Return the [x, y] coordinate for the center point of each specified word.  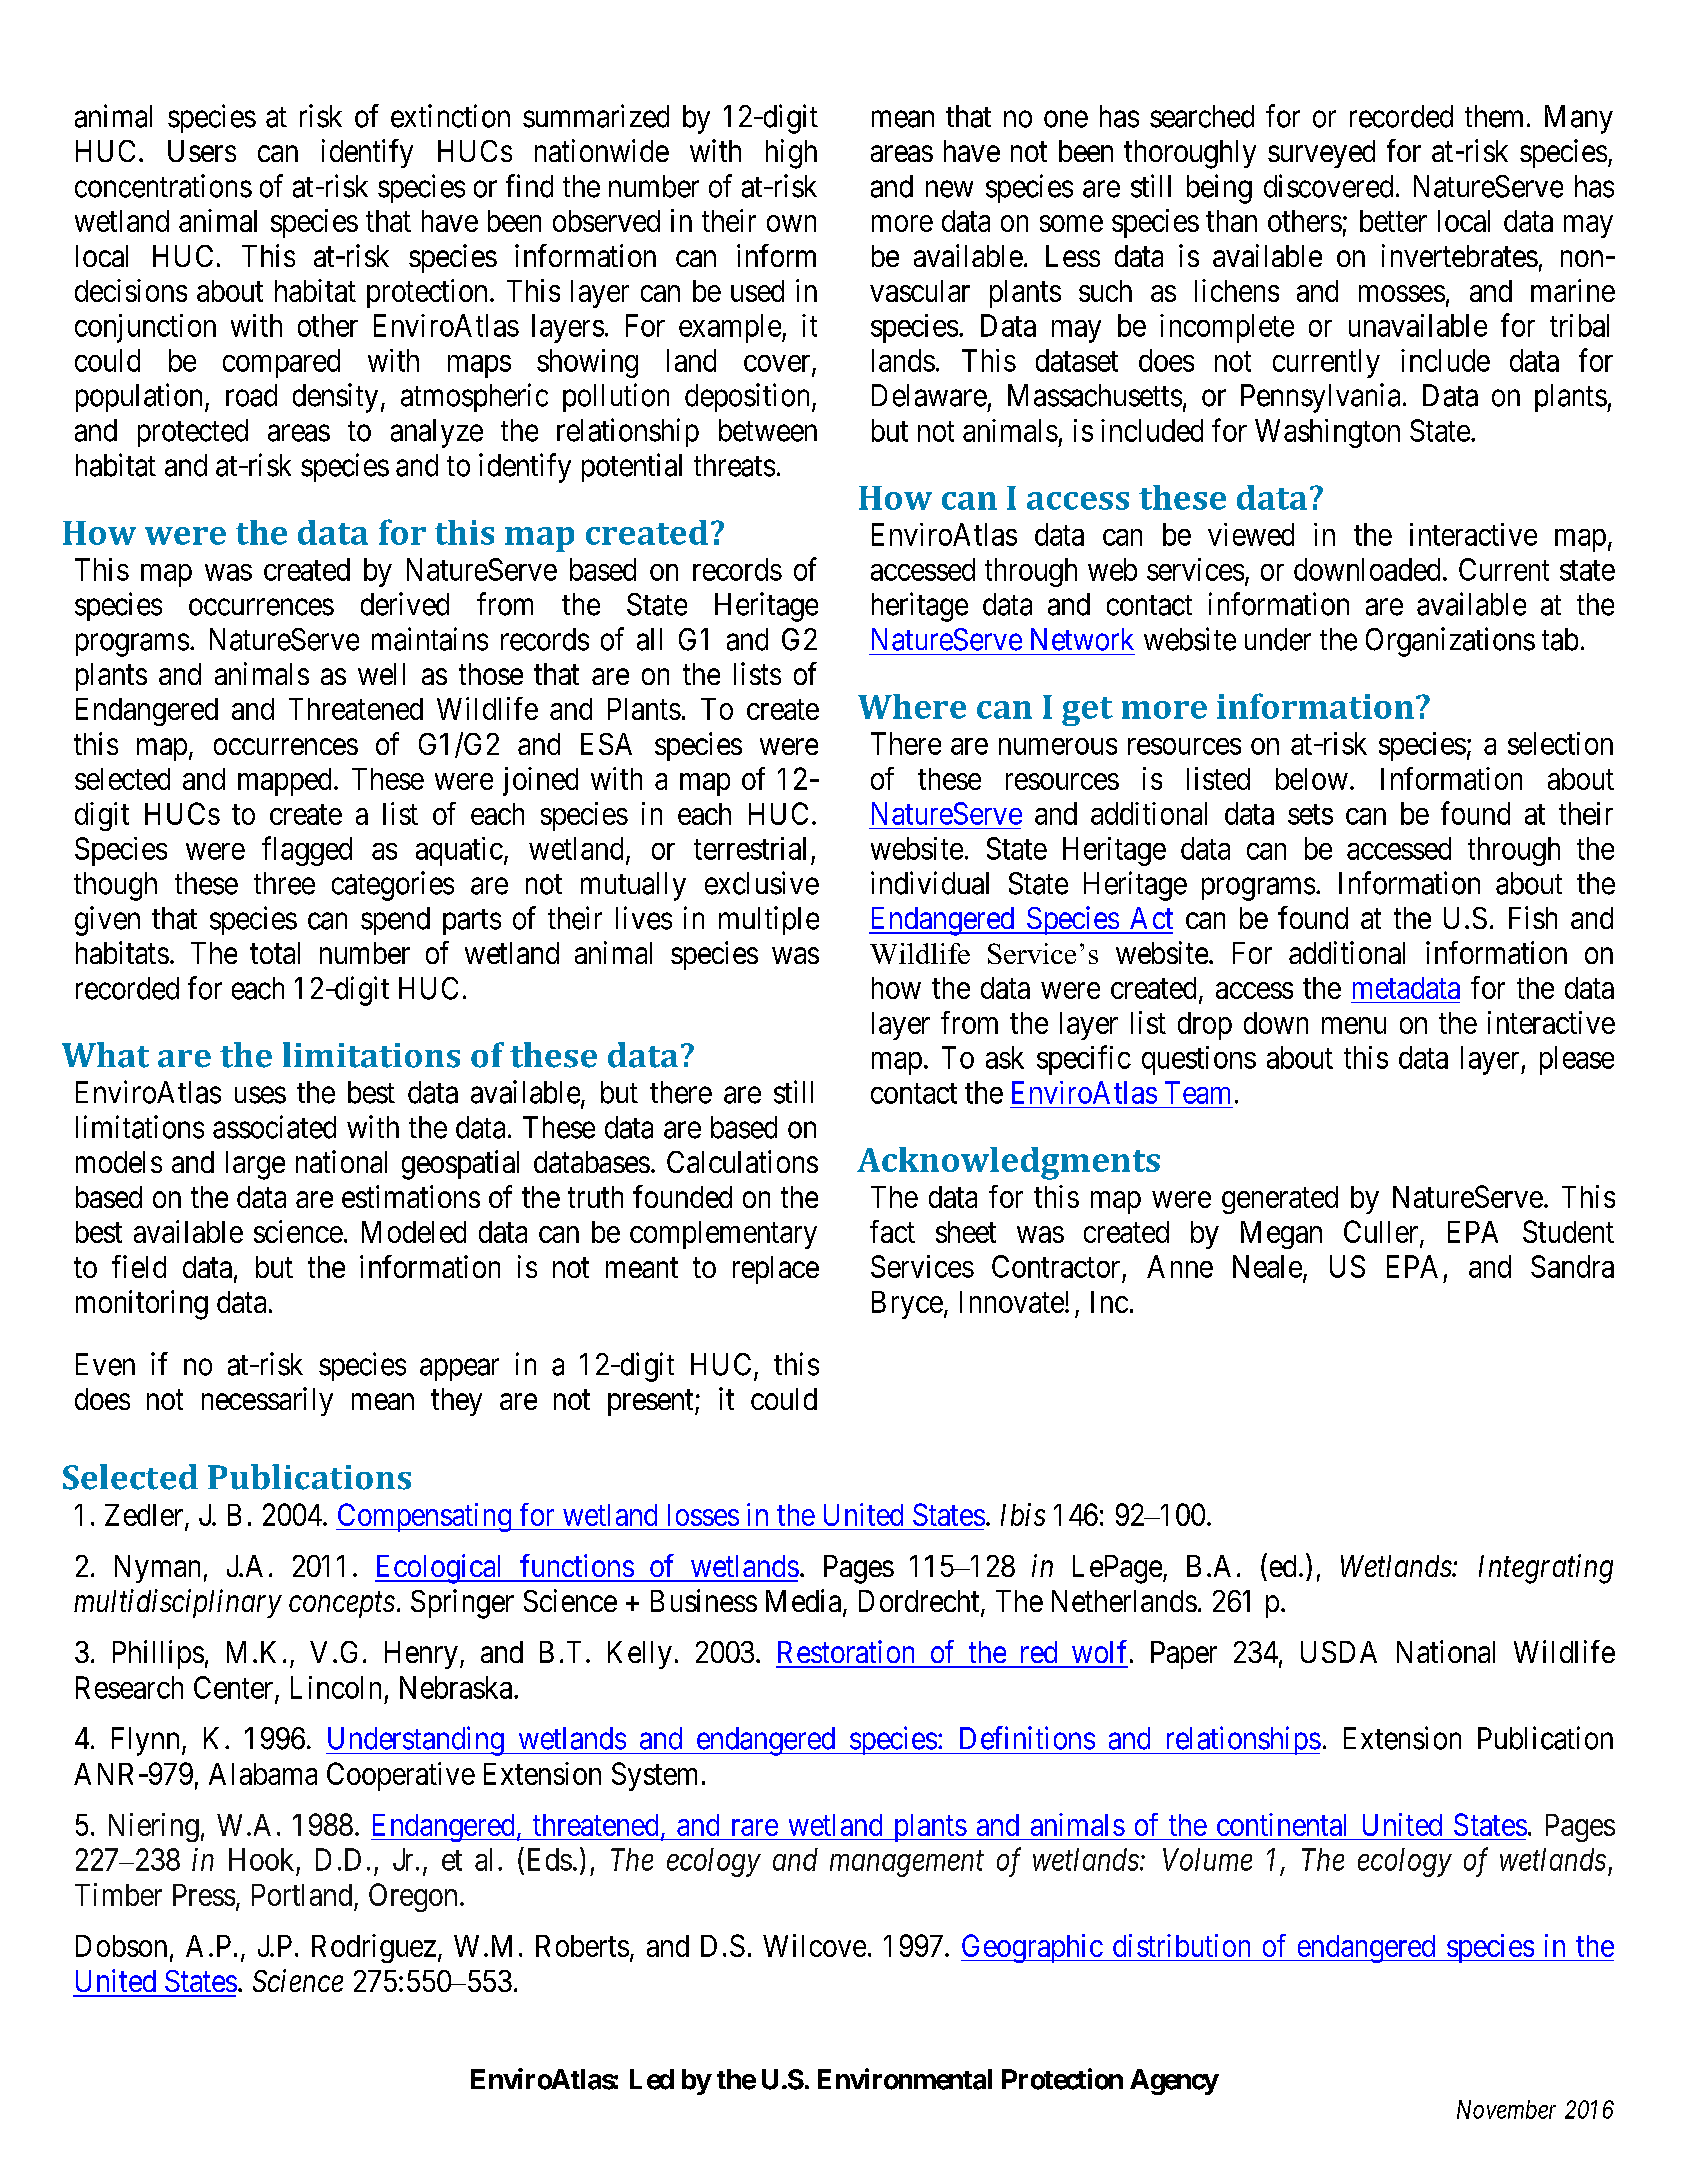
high [791, 154]
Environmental [905, 2079]
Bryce [907, 1305]
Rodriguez [374, 1948]
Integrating [1546, 1569]
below [1312, 779]
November [1506, 2109]
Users [202, 151]
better [1393, 221]
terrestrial [750, 848]
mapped [284, 782]
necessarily [267, 1401]
